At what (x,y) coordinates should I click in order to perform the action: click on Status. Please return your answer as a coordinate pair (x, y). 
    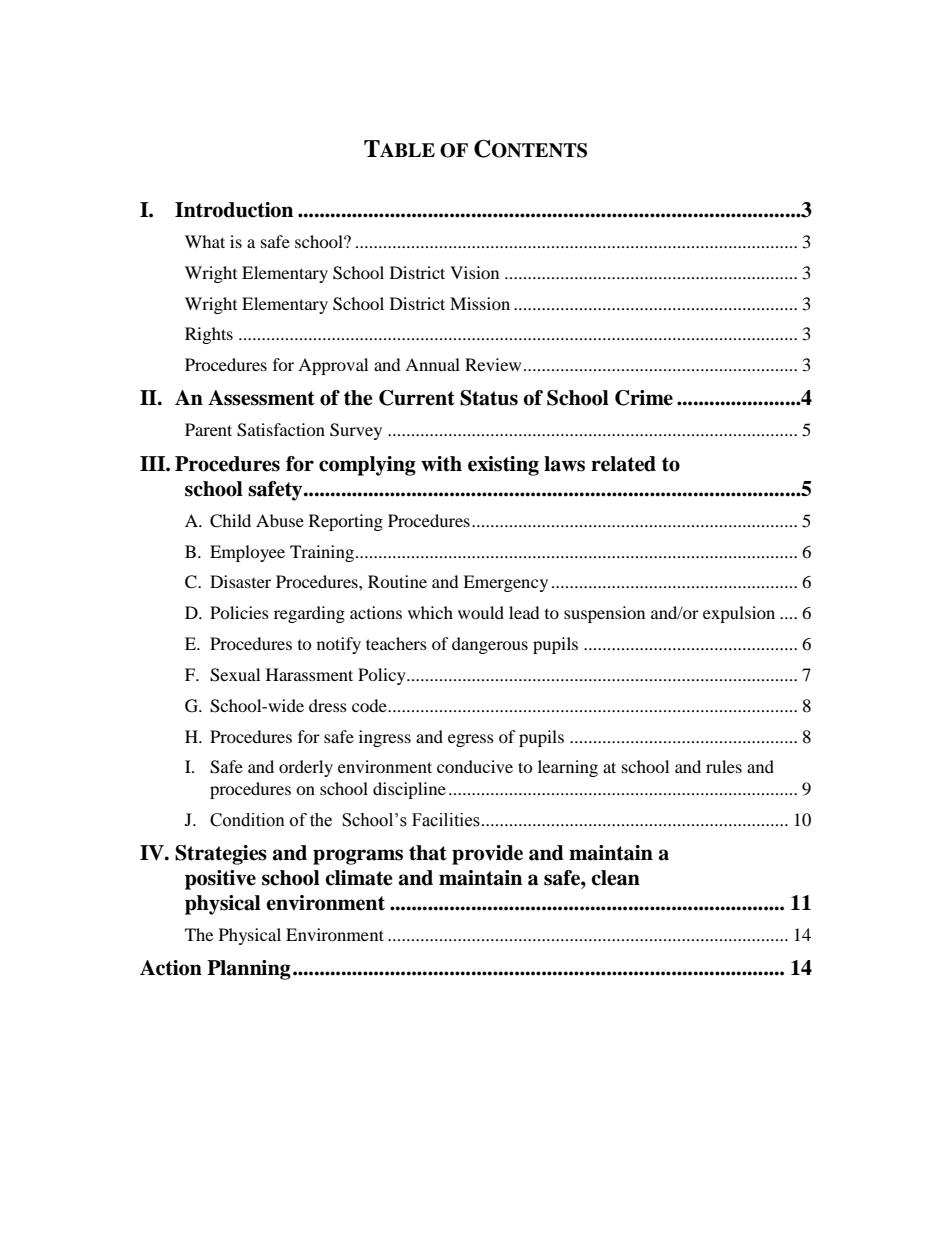
    Looking at the image, I should click on (489, 398).
